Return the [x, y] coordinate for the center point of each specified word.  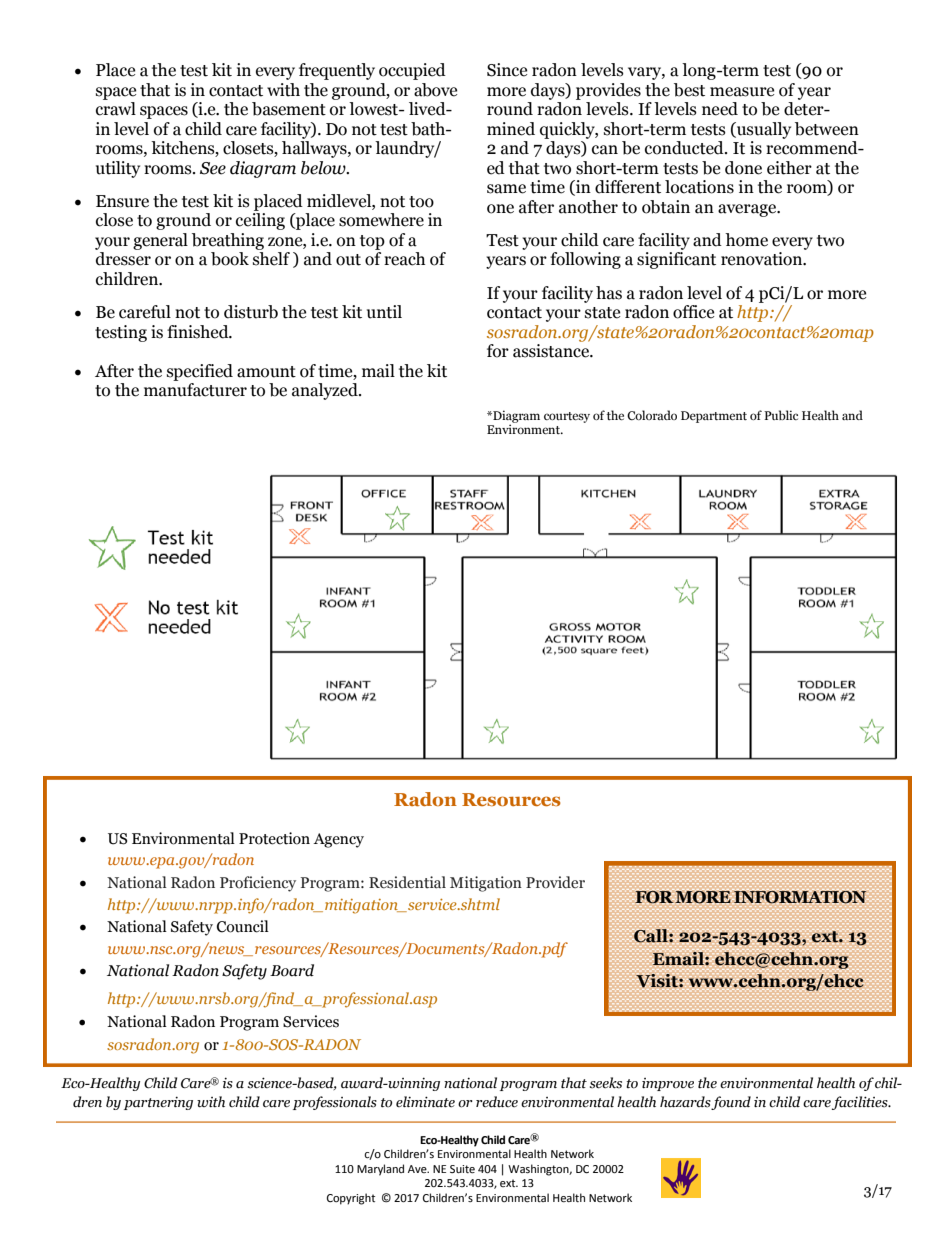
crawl [116, 109]
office [693, 312]
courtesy [567, 417]
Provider [555, 882]
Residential [407, 882]
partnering [158, 1103]
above [435, 90]
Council [243, 926]
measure [742, 92]
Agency [338, 840]
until [384, 312]
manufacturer [195, 390]
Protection [274, 838]
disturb [251, 312]
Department [714, 417]
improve [668, 1084]
